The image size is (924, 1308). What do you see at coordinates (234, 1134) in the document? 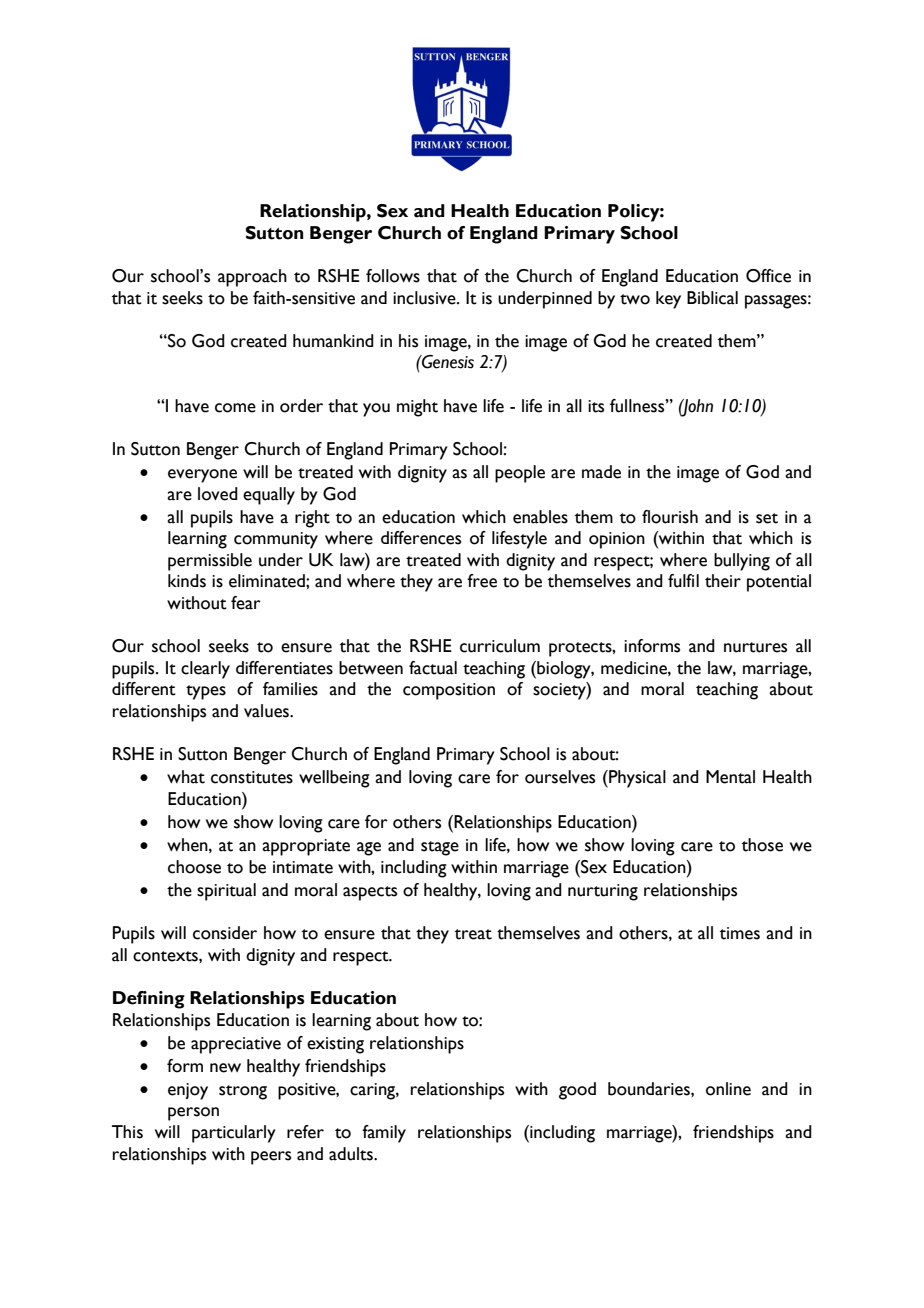
I see `particularly` at bounding box center [234, 1134].
